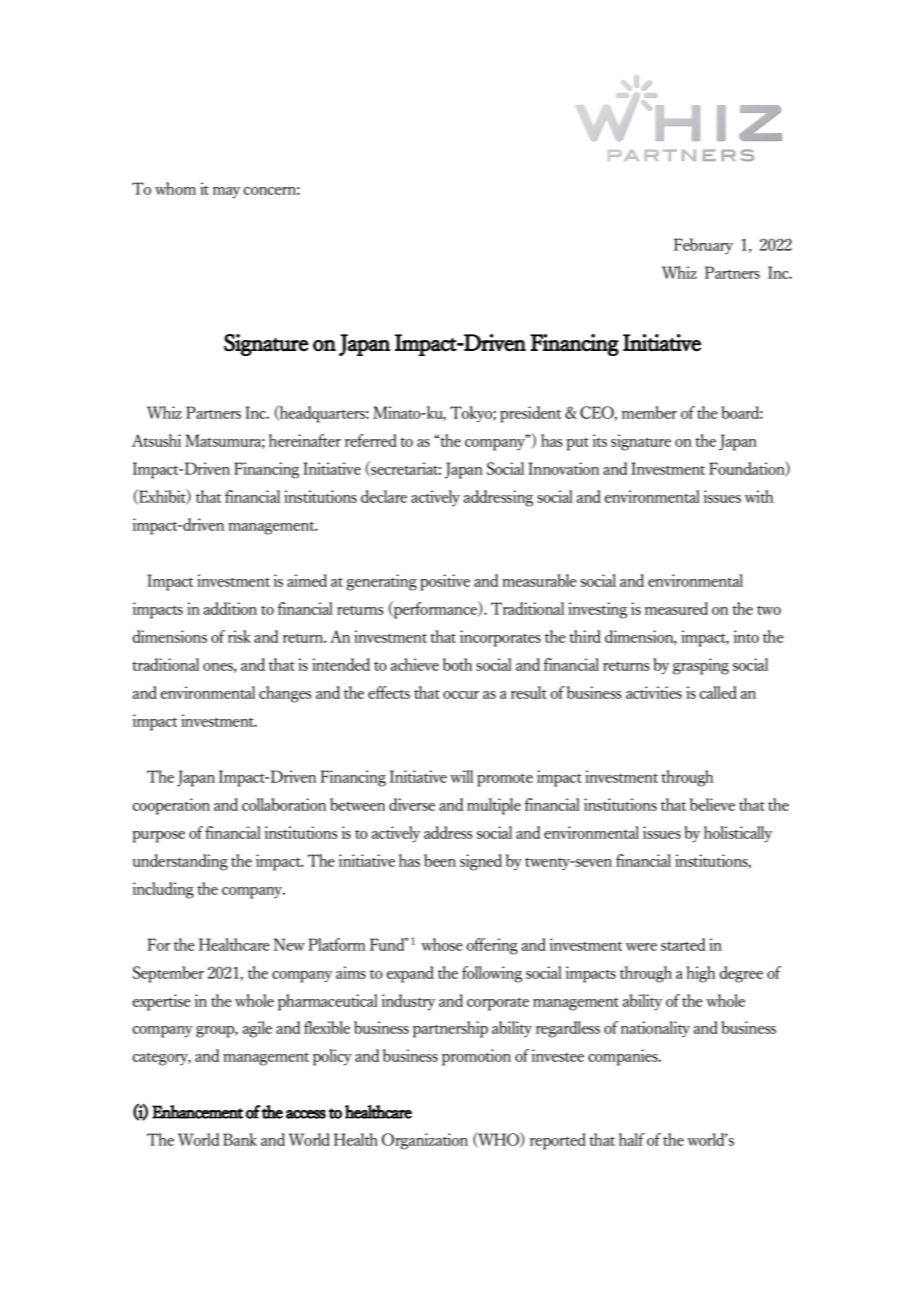 This screenshot has height=1308, width=924. What do you see at coordinates (530, 414) in the screenshot?
I see `president` at bounding box center [530, 414].
